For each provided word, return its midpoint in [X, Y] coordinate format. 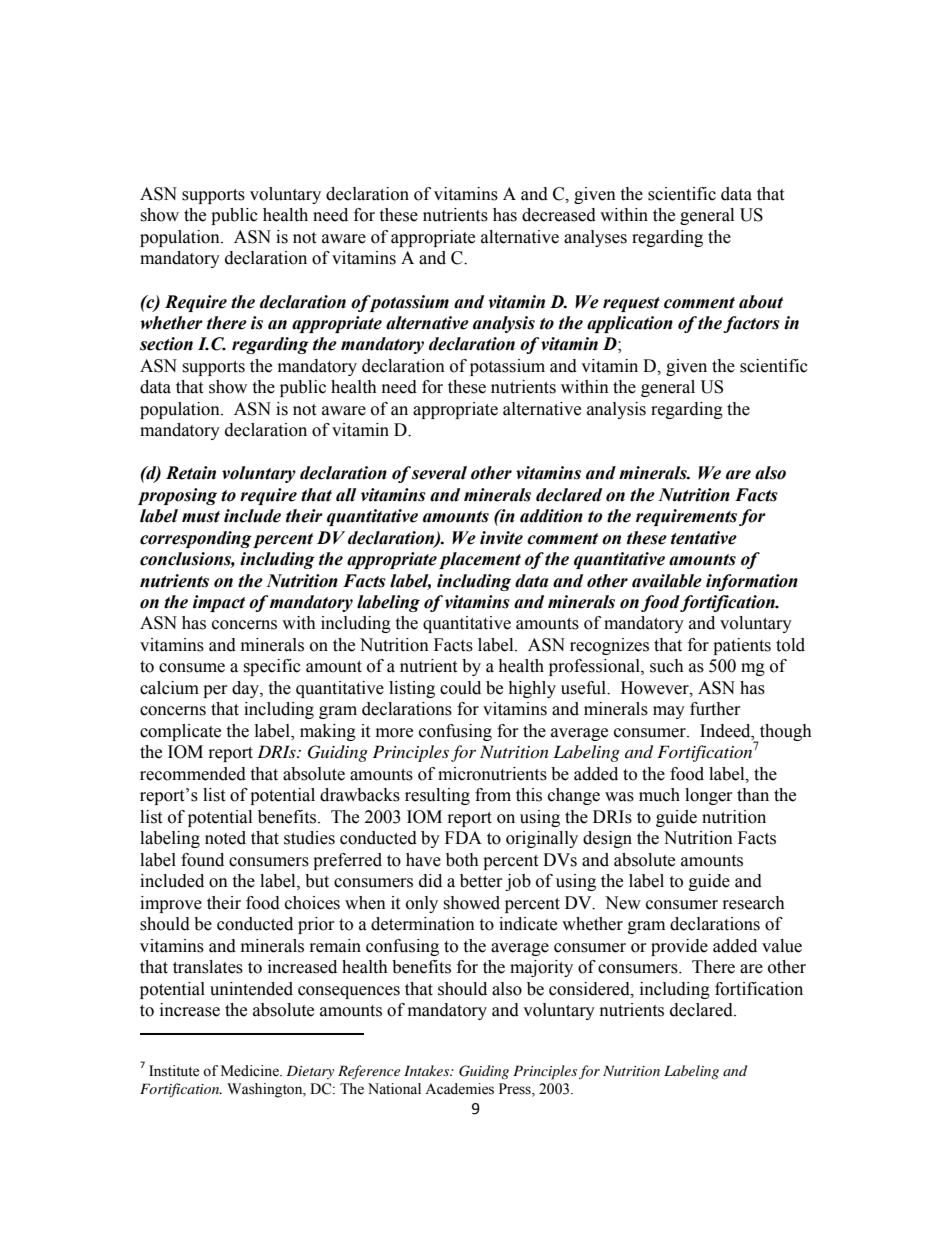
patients [742, 646]
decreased [559, 215]
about [761, 302]
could [460, 688]
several [439, 473]
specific [272, 667]
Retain [191, 473]
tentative [704, 538]
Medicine [251, 1071]
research [754, 903]
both [462, 860]
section [166, 344]
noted [225, 838]
